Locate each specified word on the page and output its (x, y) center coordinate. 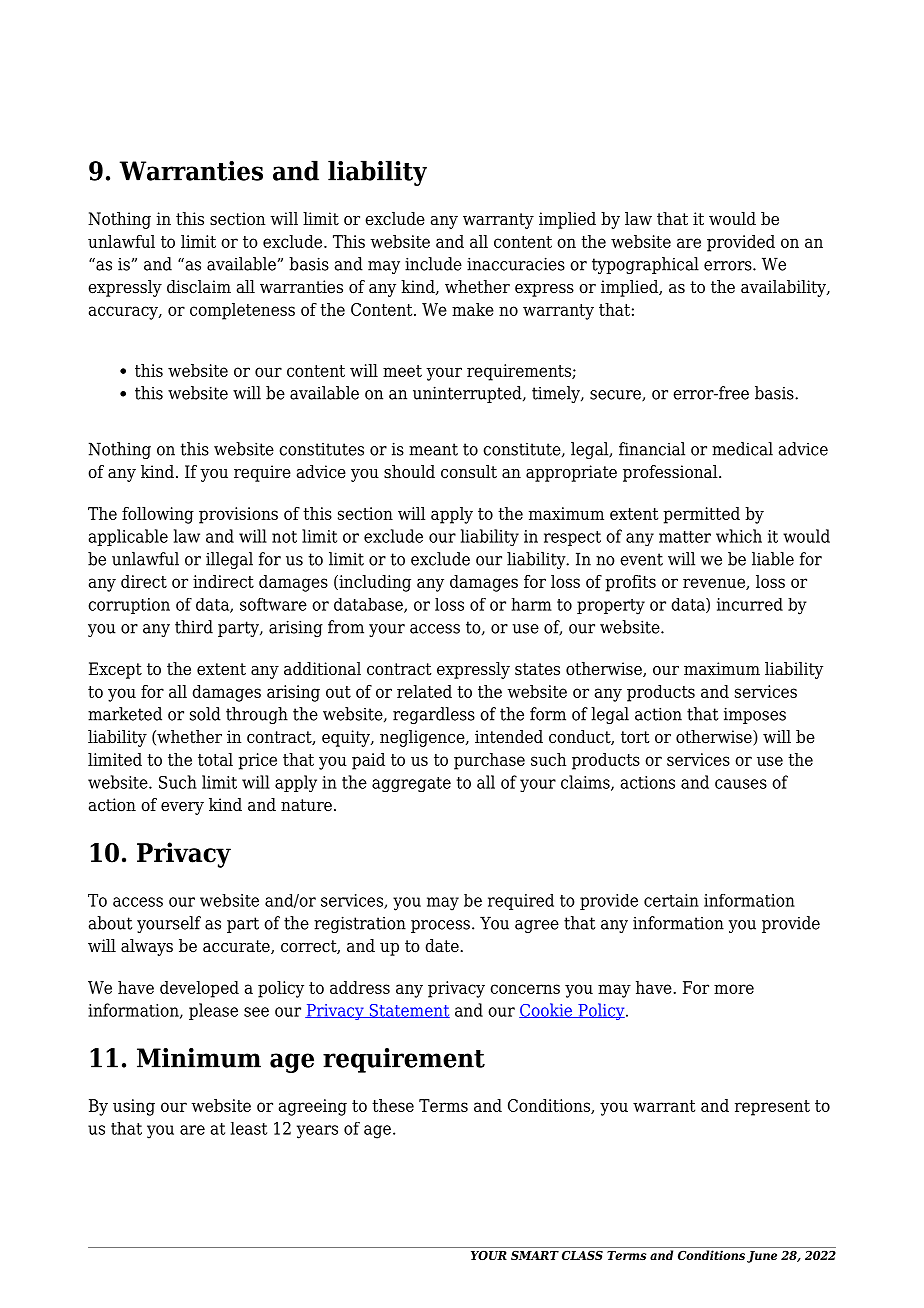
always (147, 947)
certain (671, 900)
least (249, 1128)
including (374, 583)
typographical (645, 265)
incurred (750, 604)
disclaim (199, 287)
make (473, 309)
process (440, 926)
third (194, 627)
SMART (535, 1255)
